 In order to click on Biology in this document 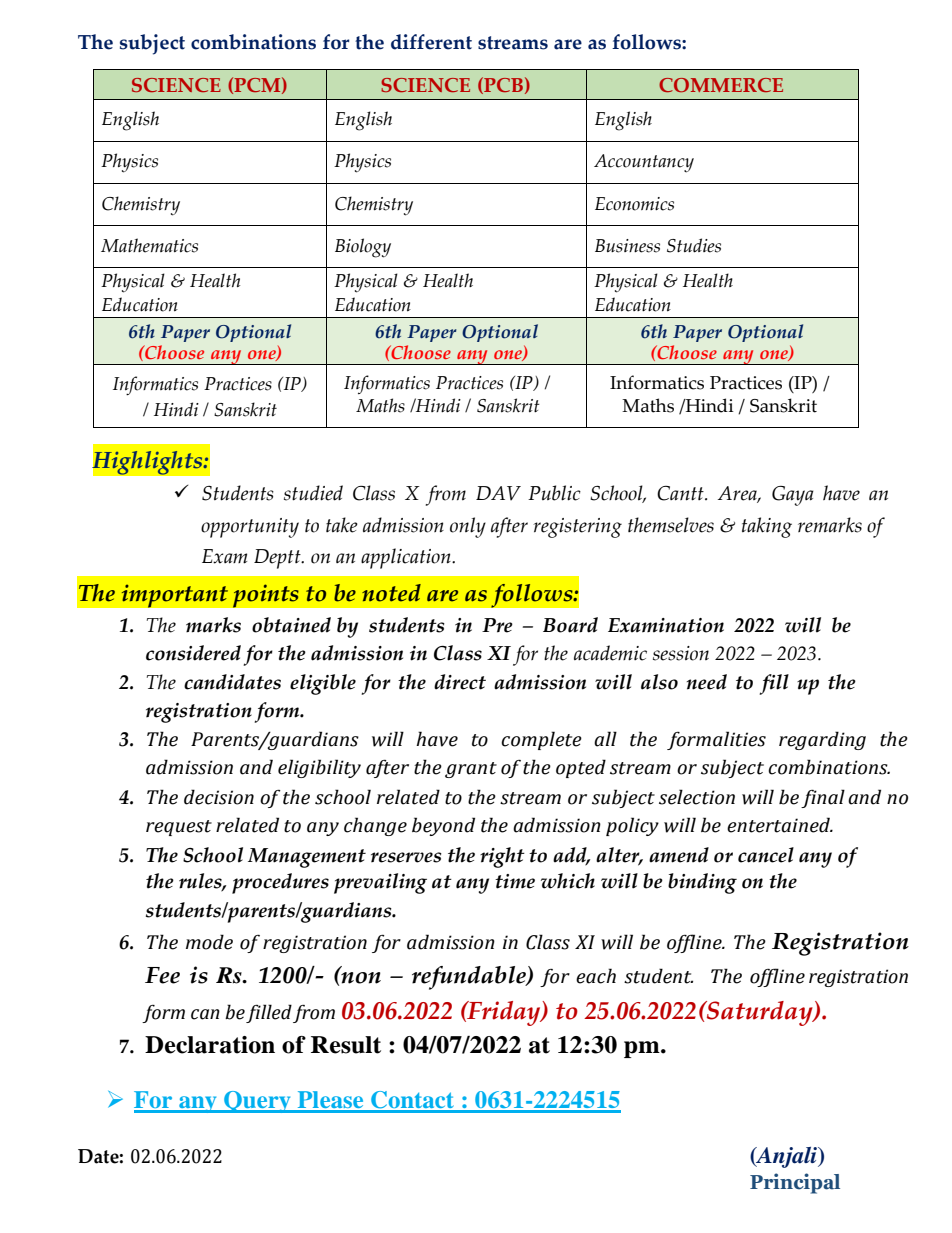, I will do `click(363, 248)`.
